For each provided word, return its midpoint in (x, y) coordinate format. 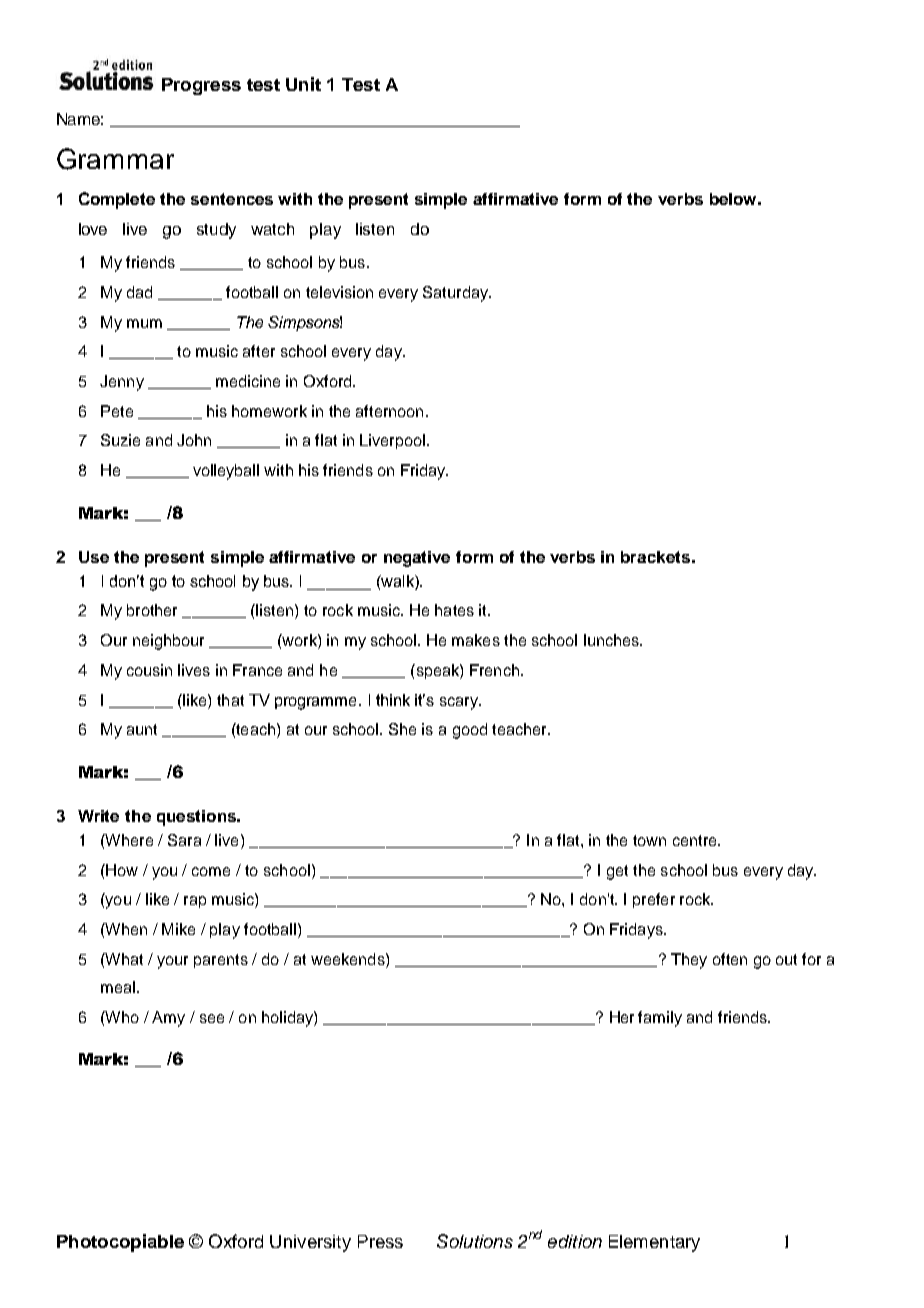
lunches (612, 640)
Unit (303, 84)
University (310, 1243)
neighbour (168, 642)
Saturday (456, 294)
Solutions (475, 1241)
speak (437, 671)
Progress (201, 86)
